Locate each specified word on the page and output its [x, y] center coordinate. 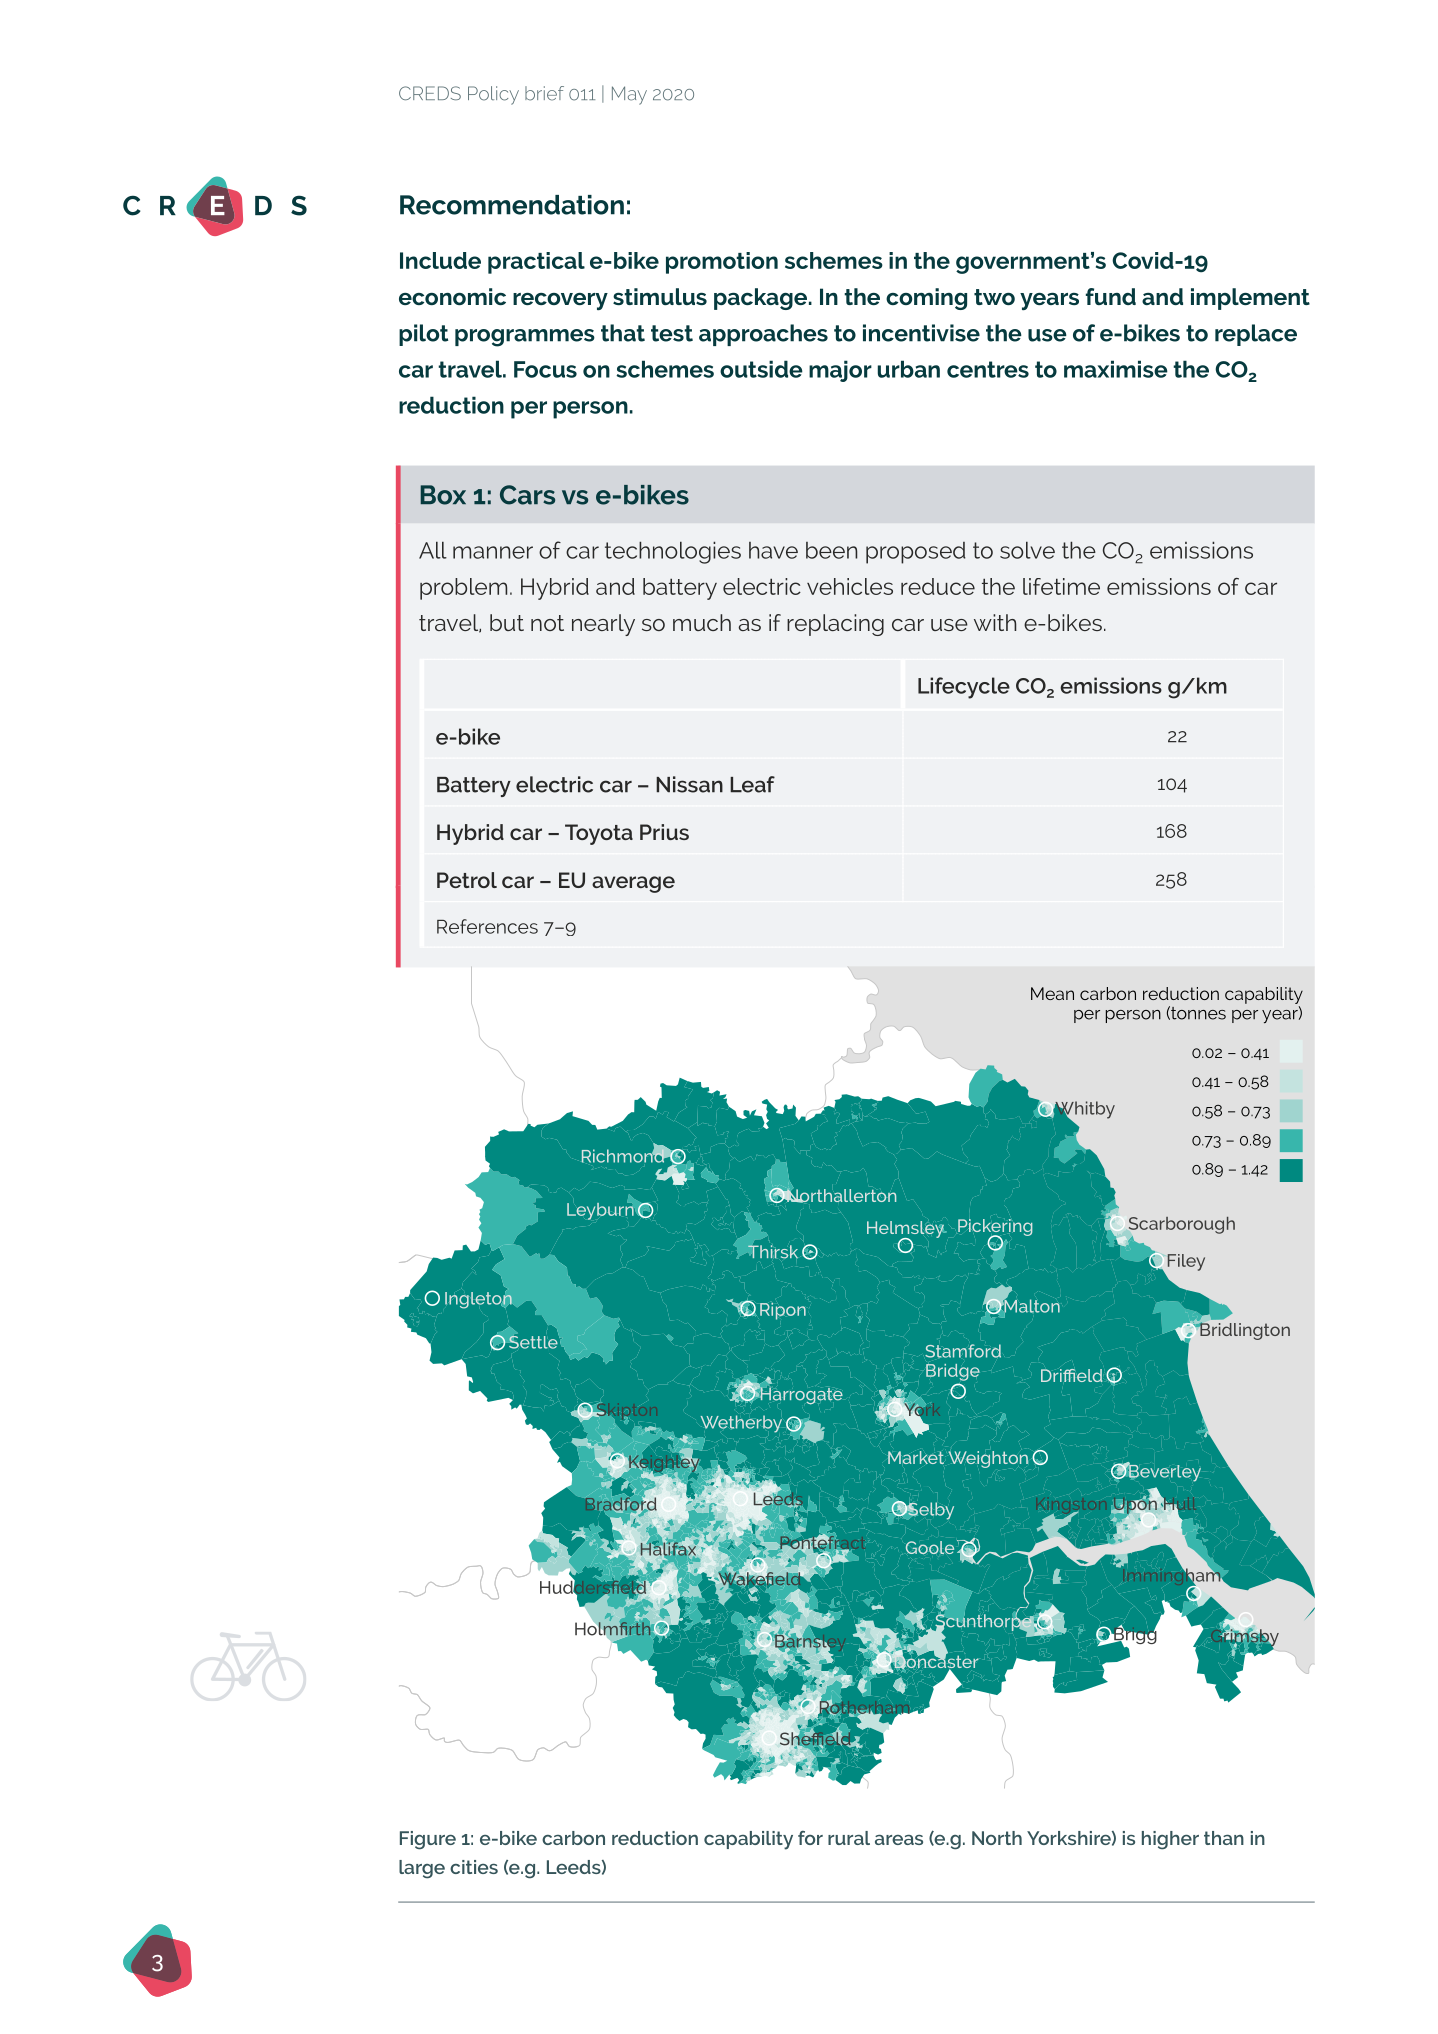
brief [544, 93]
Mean [1052, 993]
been [831, 550]
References [487, 926]
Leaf [752, 784]
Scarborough [1182, 1225]
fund [1111, 296]
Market [916, 1457]
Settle [533, 1341]
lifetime [1061, 586]
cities [474, 1867]
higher [1170, 1840]
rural [849, 1838]
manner [493, 552]
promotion [722, 263]
